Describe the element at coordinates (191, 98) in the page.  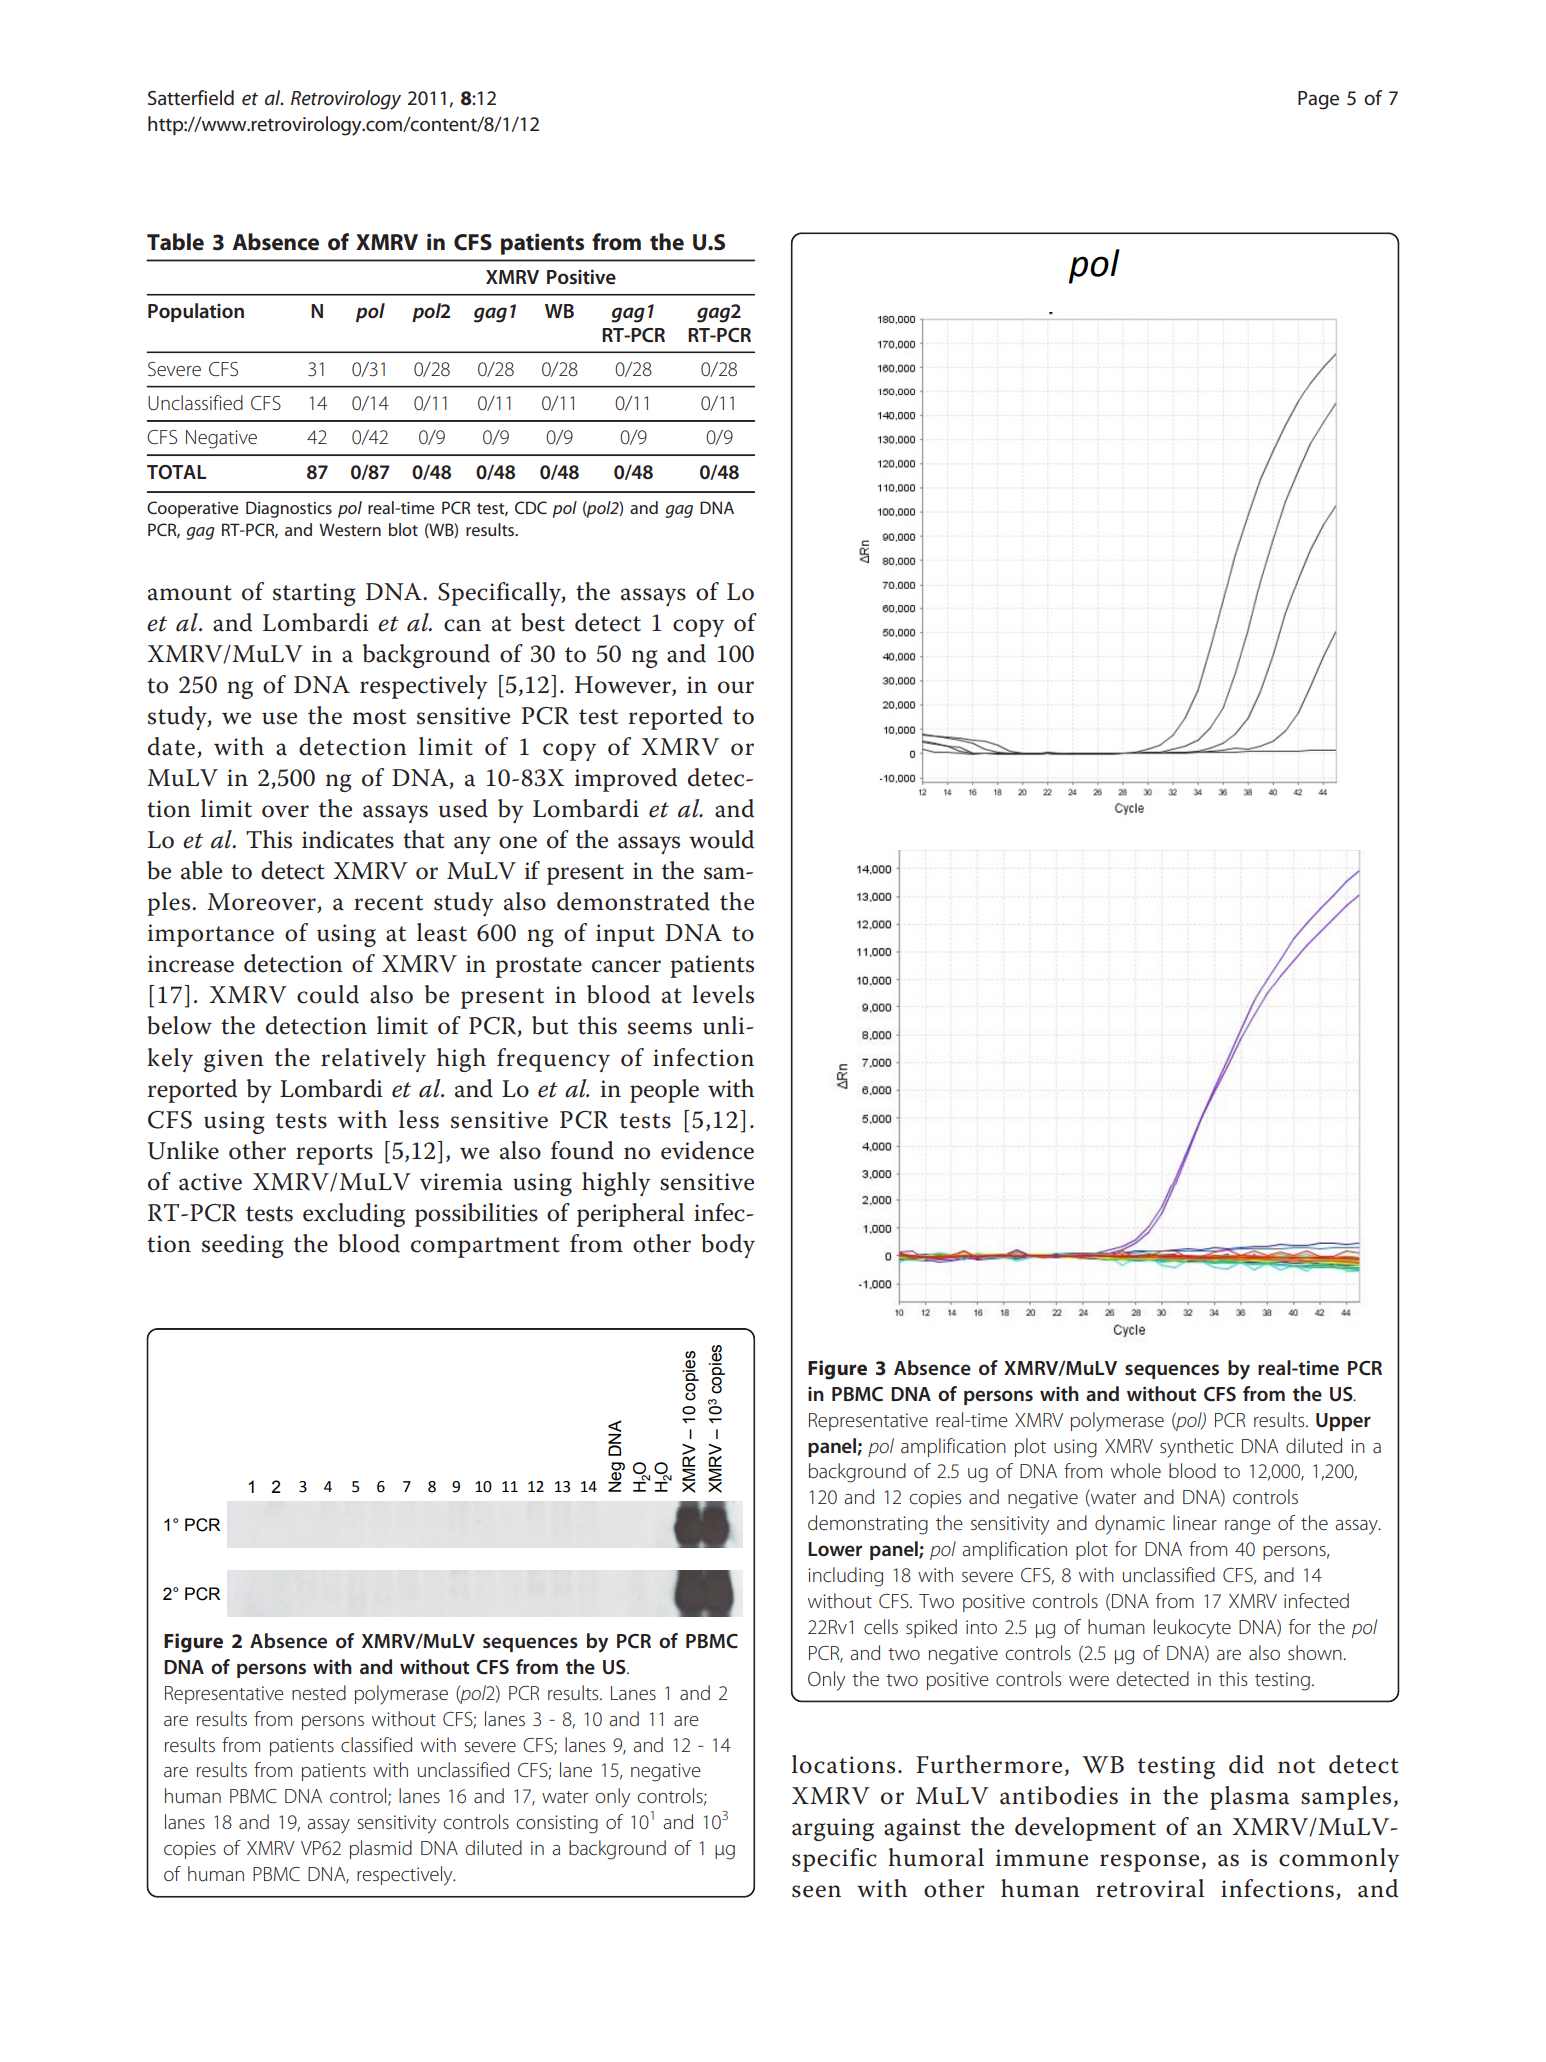
I see `Satterfield` at that location.
